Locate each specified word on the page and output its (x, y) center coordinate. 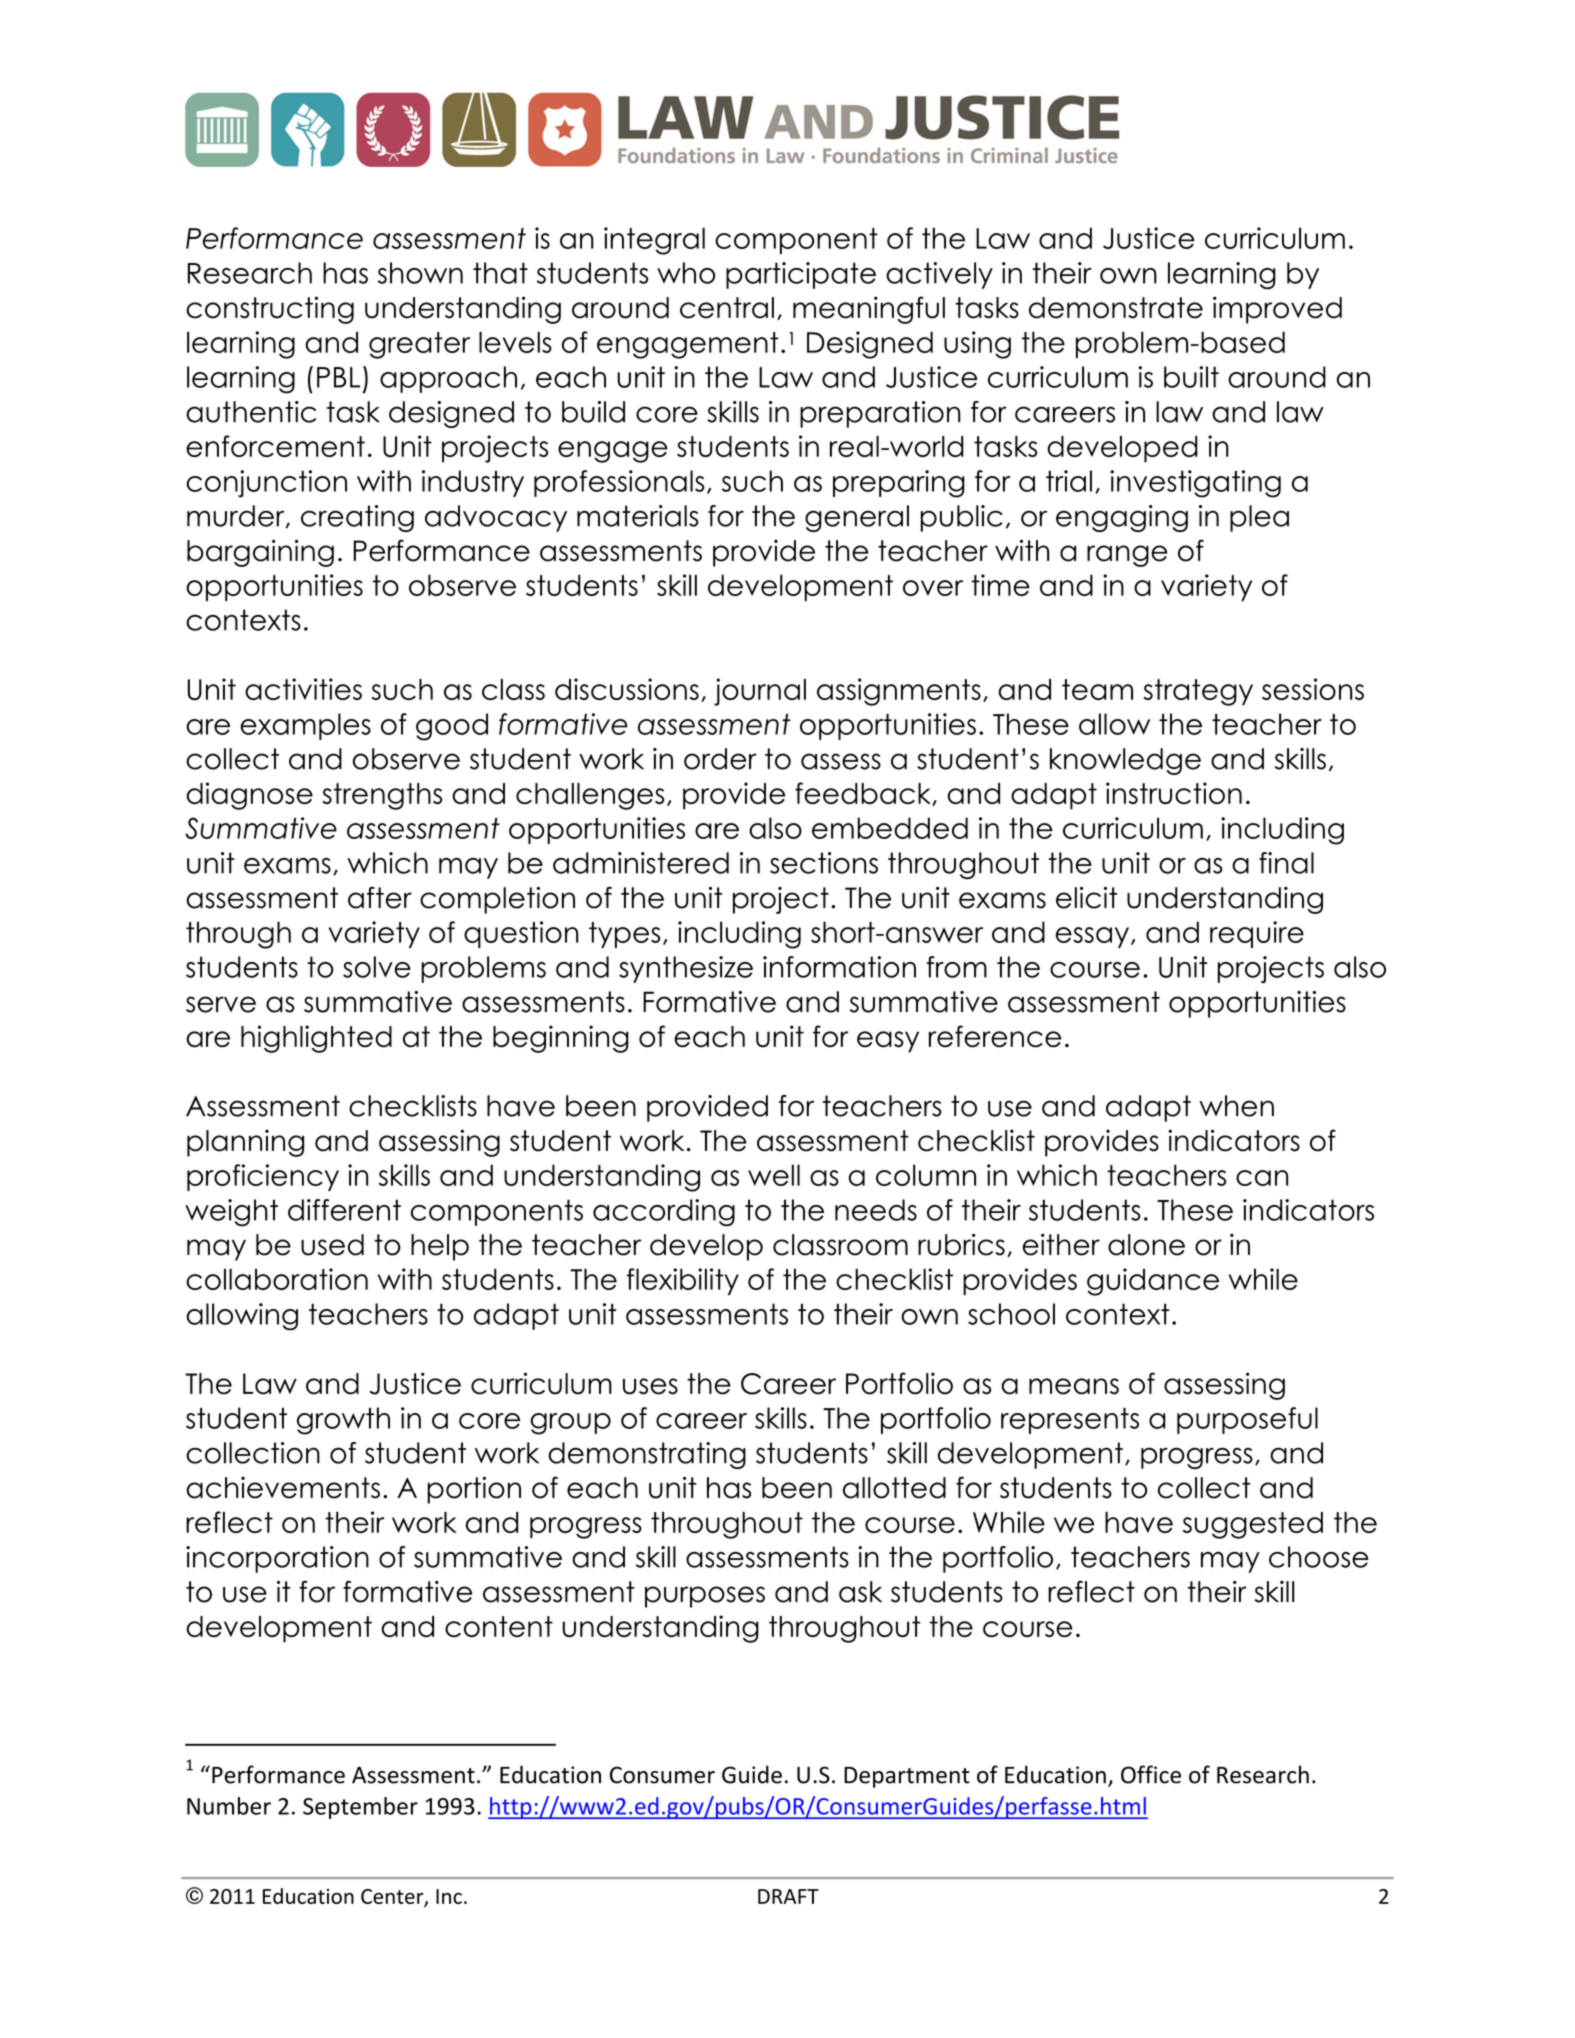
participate (801, 275)
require (1257, 934)
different (344, 1210)
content (499, 1626)
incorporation (277, 1559)
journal (760, 692)
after (380, 898)
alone (1146, 1245)
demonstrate (1116, 308)
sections (824, 863)
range (1127, 556)
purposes (705, 1597)
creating (357, 518)
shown (420, 273)
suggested (1253, 1525)
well (774, 1175)
